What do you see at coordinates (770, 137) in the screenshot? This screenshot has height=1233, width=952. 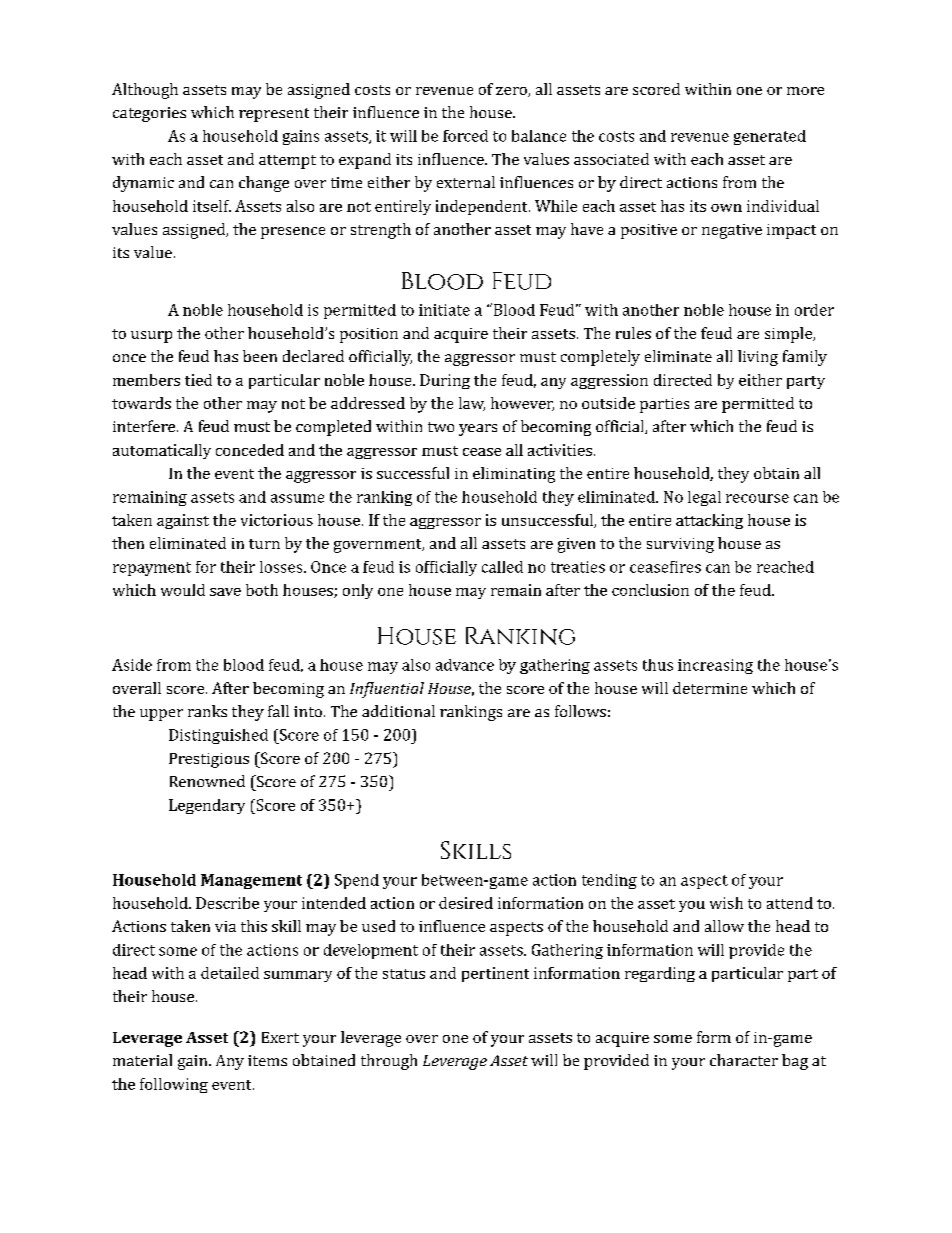 I see `generated` at bounding box center [770, 137].
